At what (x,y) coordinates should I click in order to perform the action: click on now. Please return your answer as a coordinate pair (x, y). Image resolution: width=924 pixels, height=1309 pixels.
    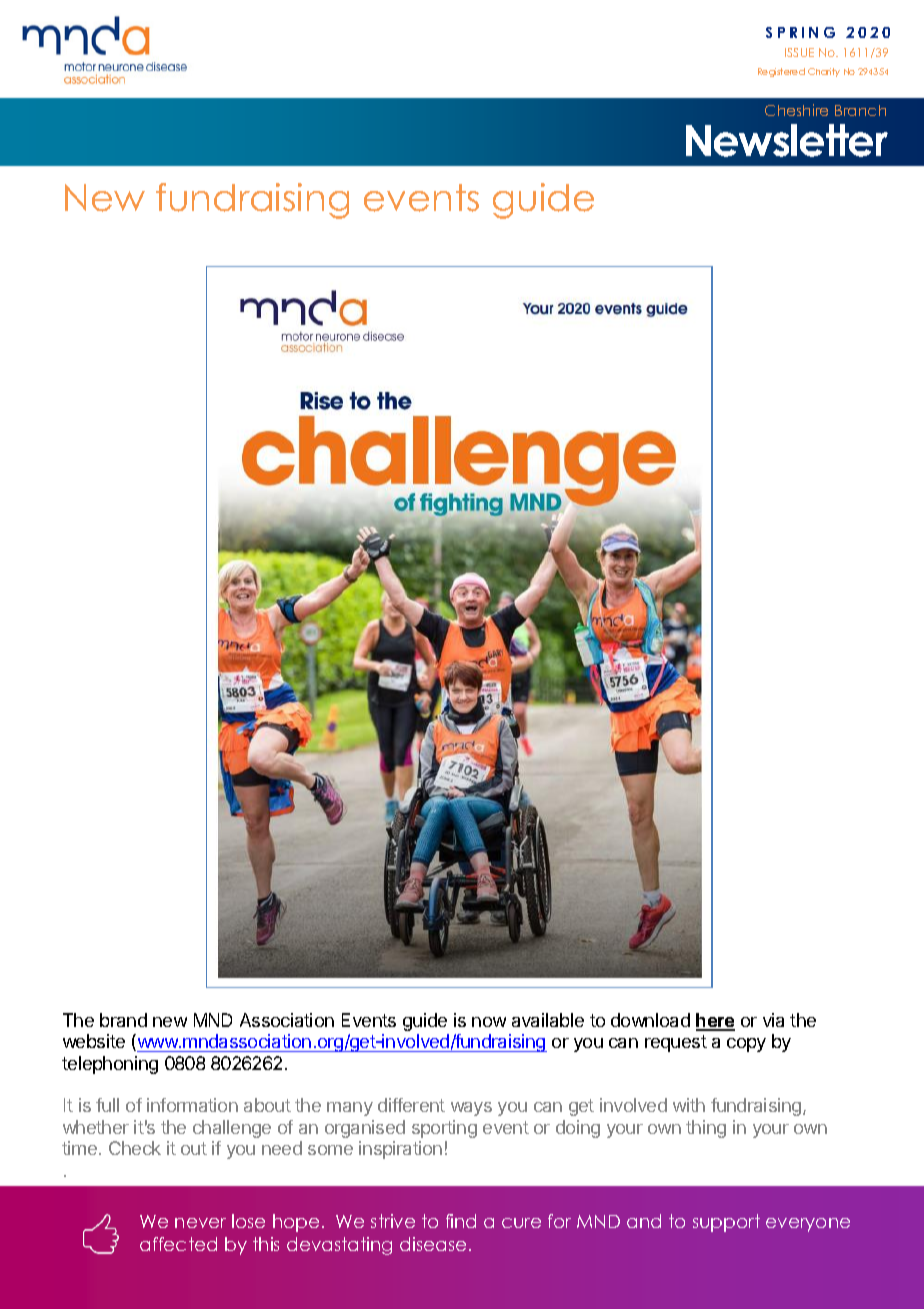
    Looking at the image, I should click on (489, 1022).
